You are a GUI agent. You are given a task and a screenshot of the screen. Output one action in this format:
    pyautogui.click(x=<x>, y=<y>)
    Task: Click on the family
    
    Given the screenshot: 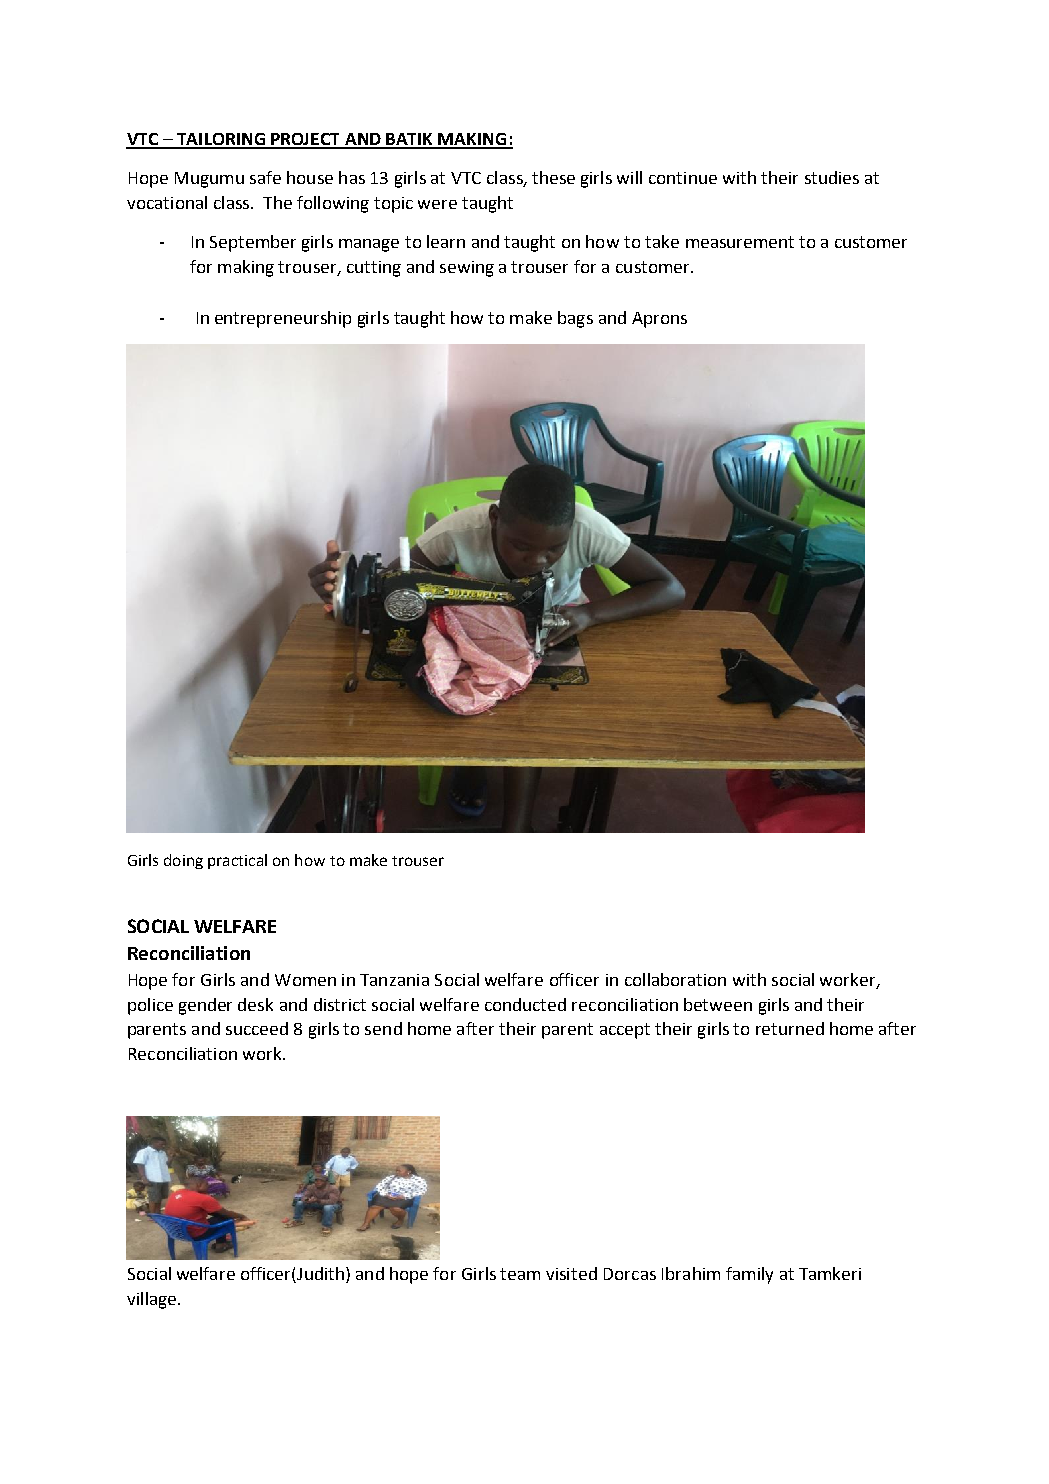 What is the action you would take?
    pyautogui.click(x=749, y=1275)
